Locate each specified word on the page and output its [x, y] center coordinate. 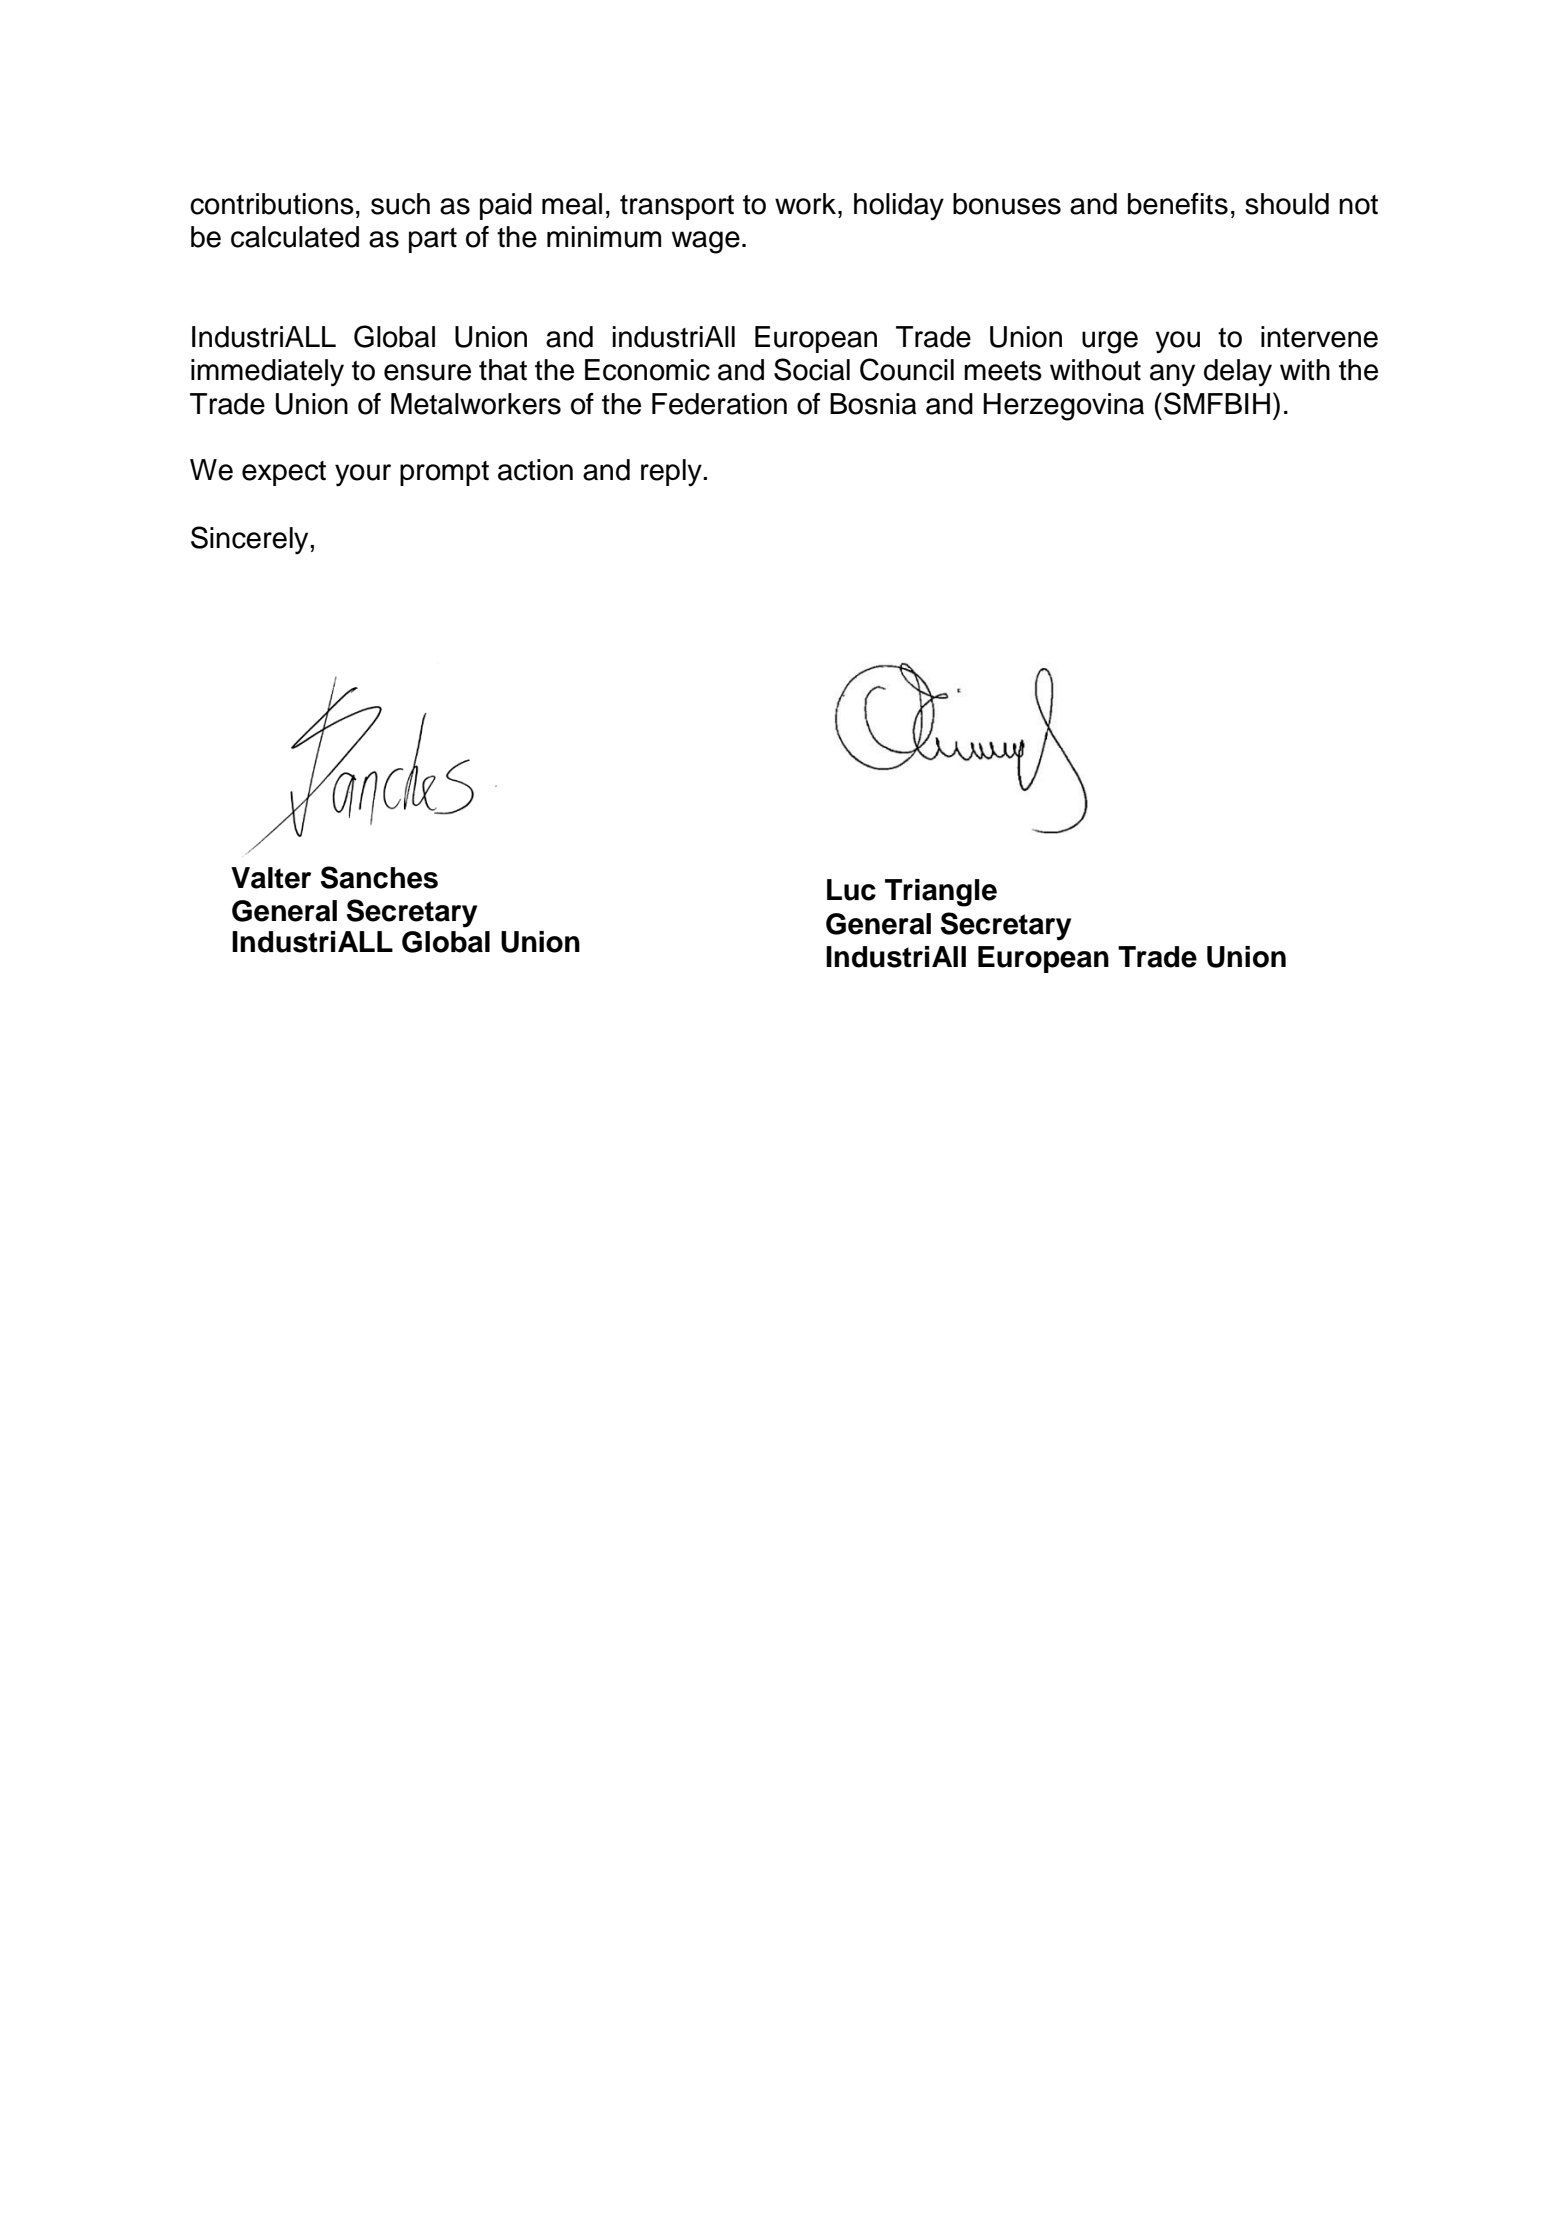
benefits [1178, 204]
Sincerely [251, 540]
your [363, 475]
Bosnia [873, 404]
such [400, 204]
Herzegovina [1063, 407]
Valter [271, 878]
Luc [851, 890]
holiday [899, 207]
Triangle [941, 893]
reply [672, 473]
